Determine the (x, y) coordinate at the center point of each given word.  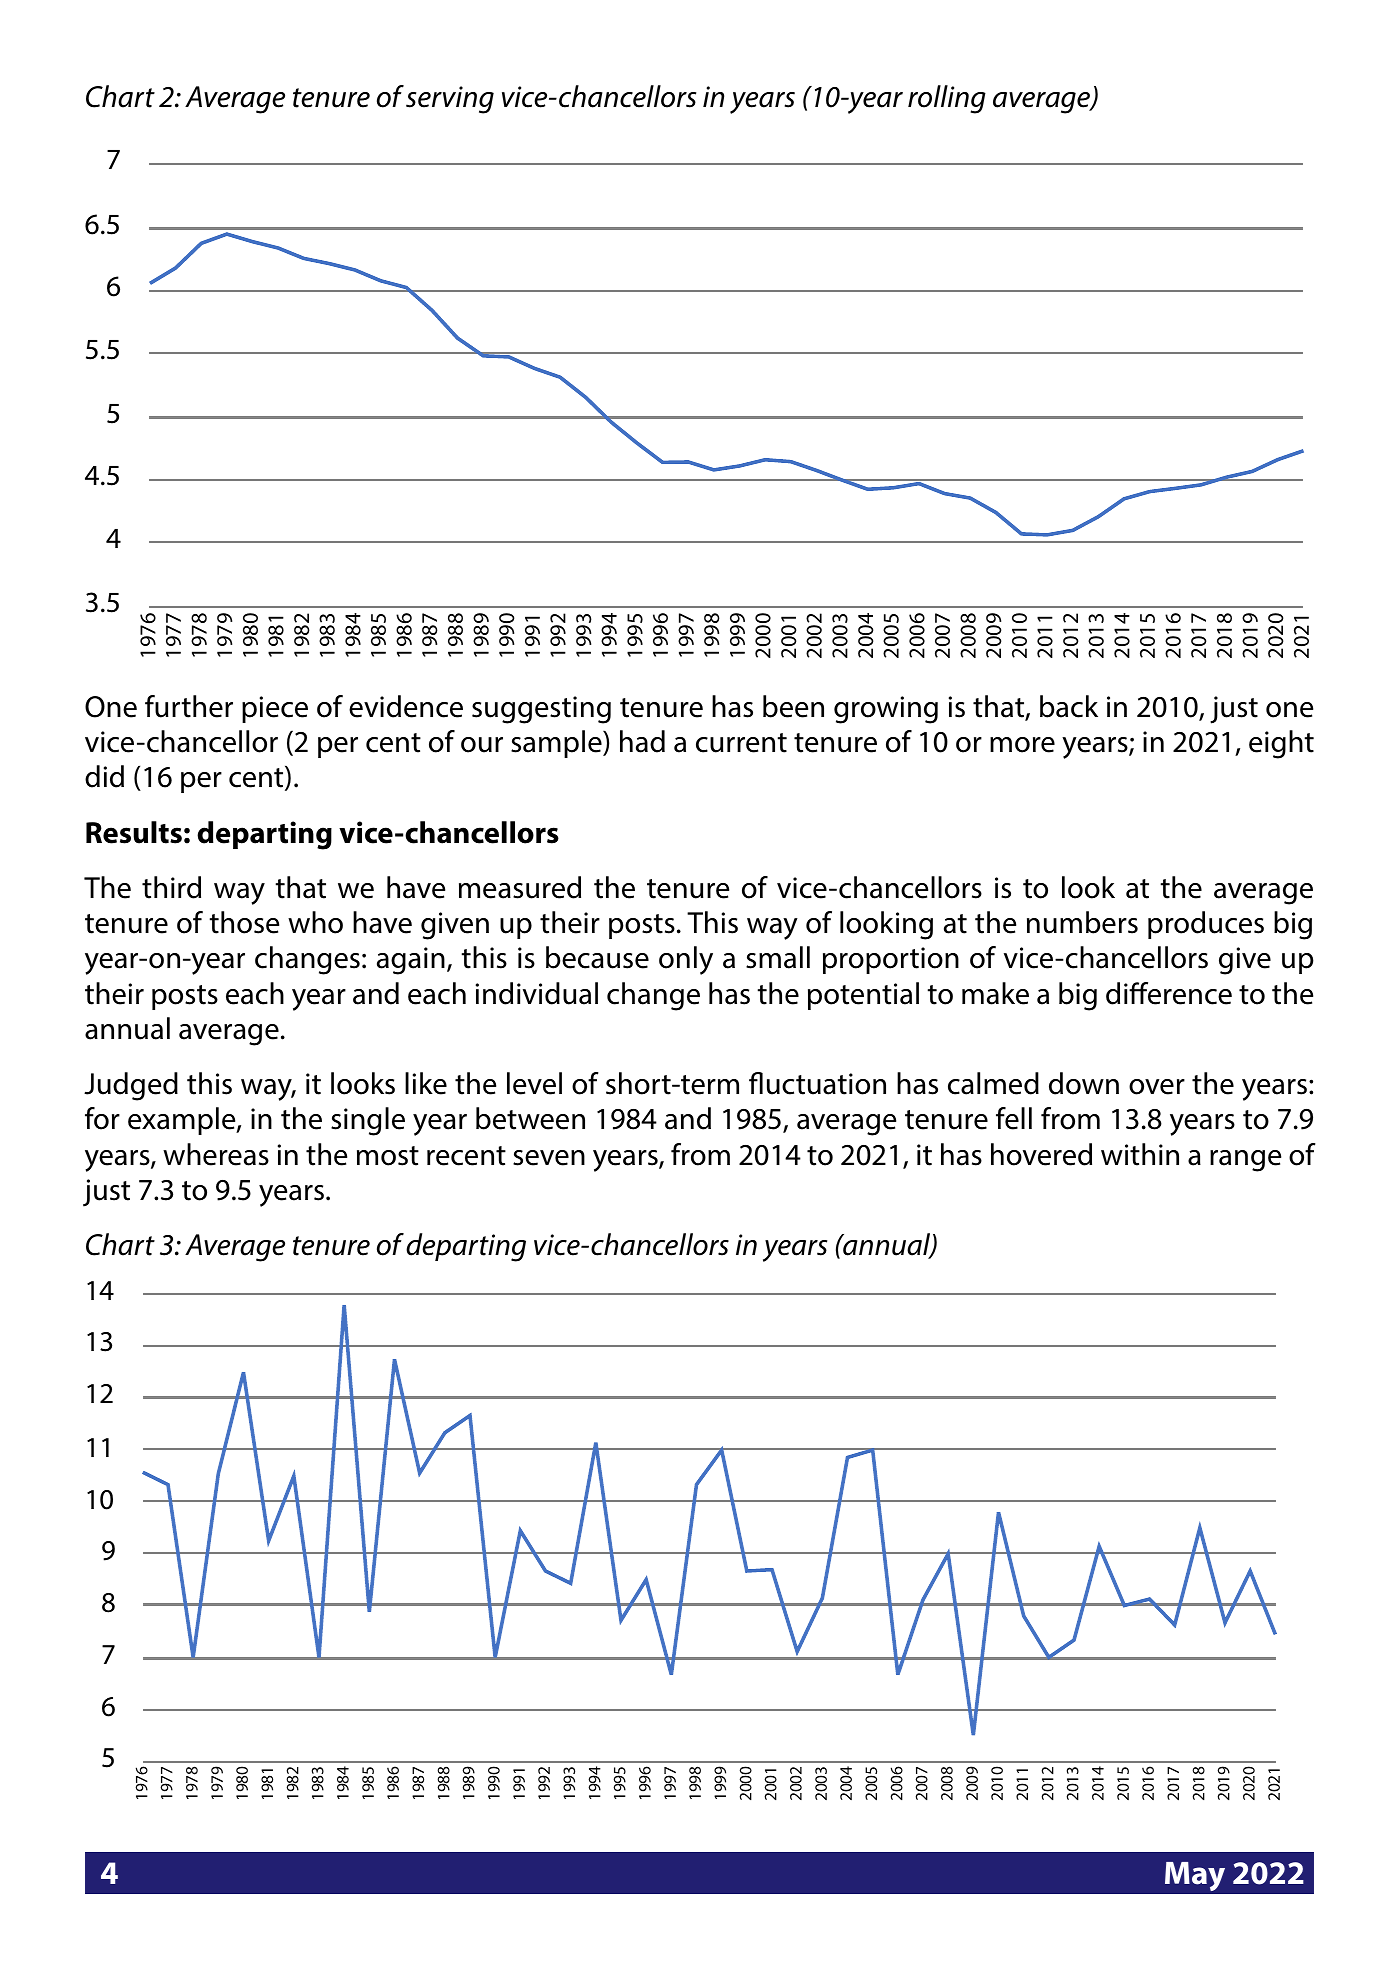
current (741, 743)
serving (450, 100)
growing (886, 710)
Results (134, 832)
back (1069, 706)
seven (549, 1158)
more (1022, 745)
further (189, 706)
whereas (216, 1154)
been (793, 706)
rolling (947, 99)
